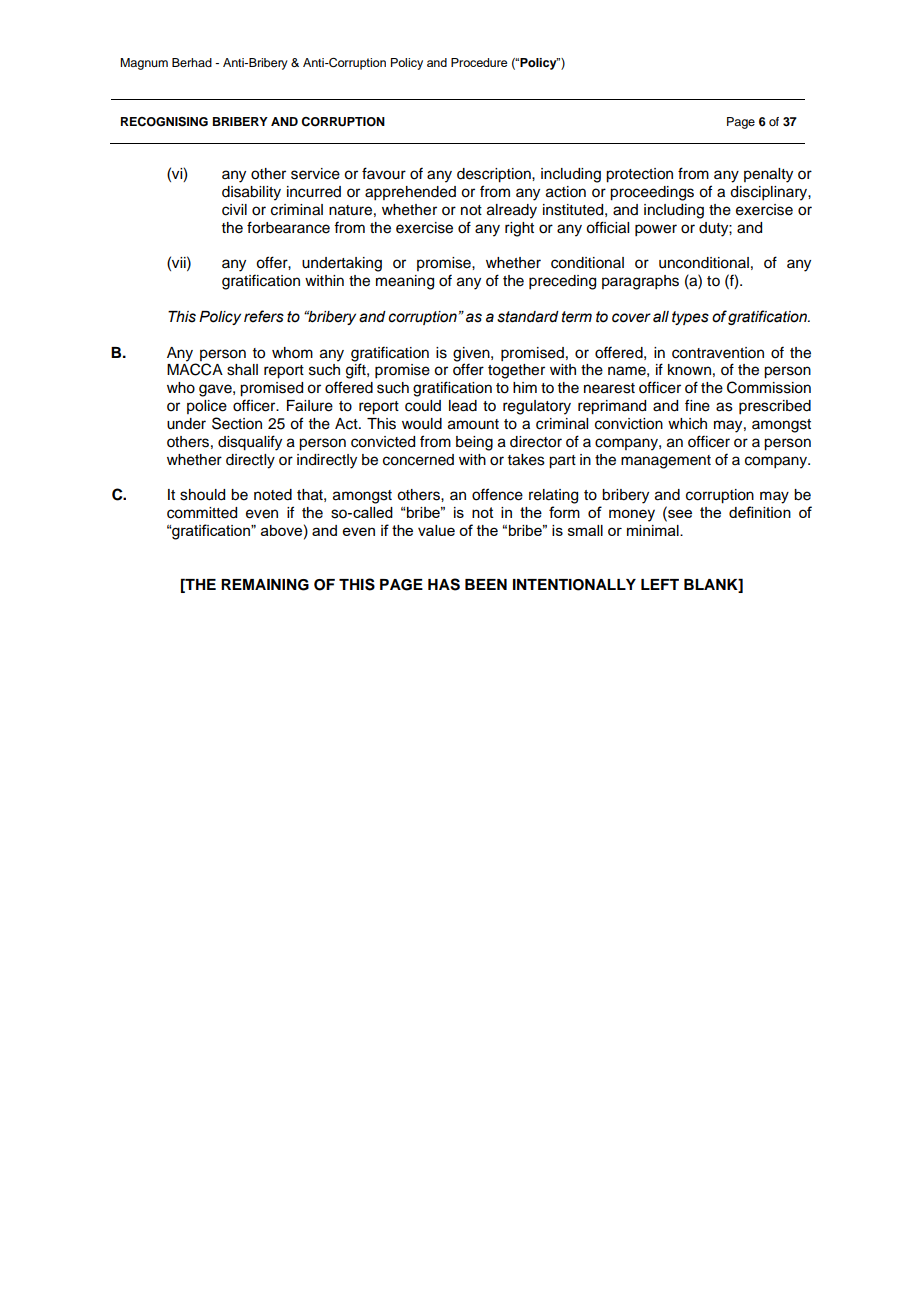  Describe the element at coordinates (264, 316) in the page. I see `refers` at that location.
